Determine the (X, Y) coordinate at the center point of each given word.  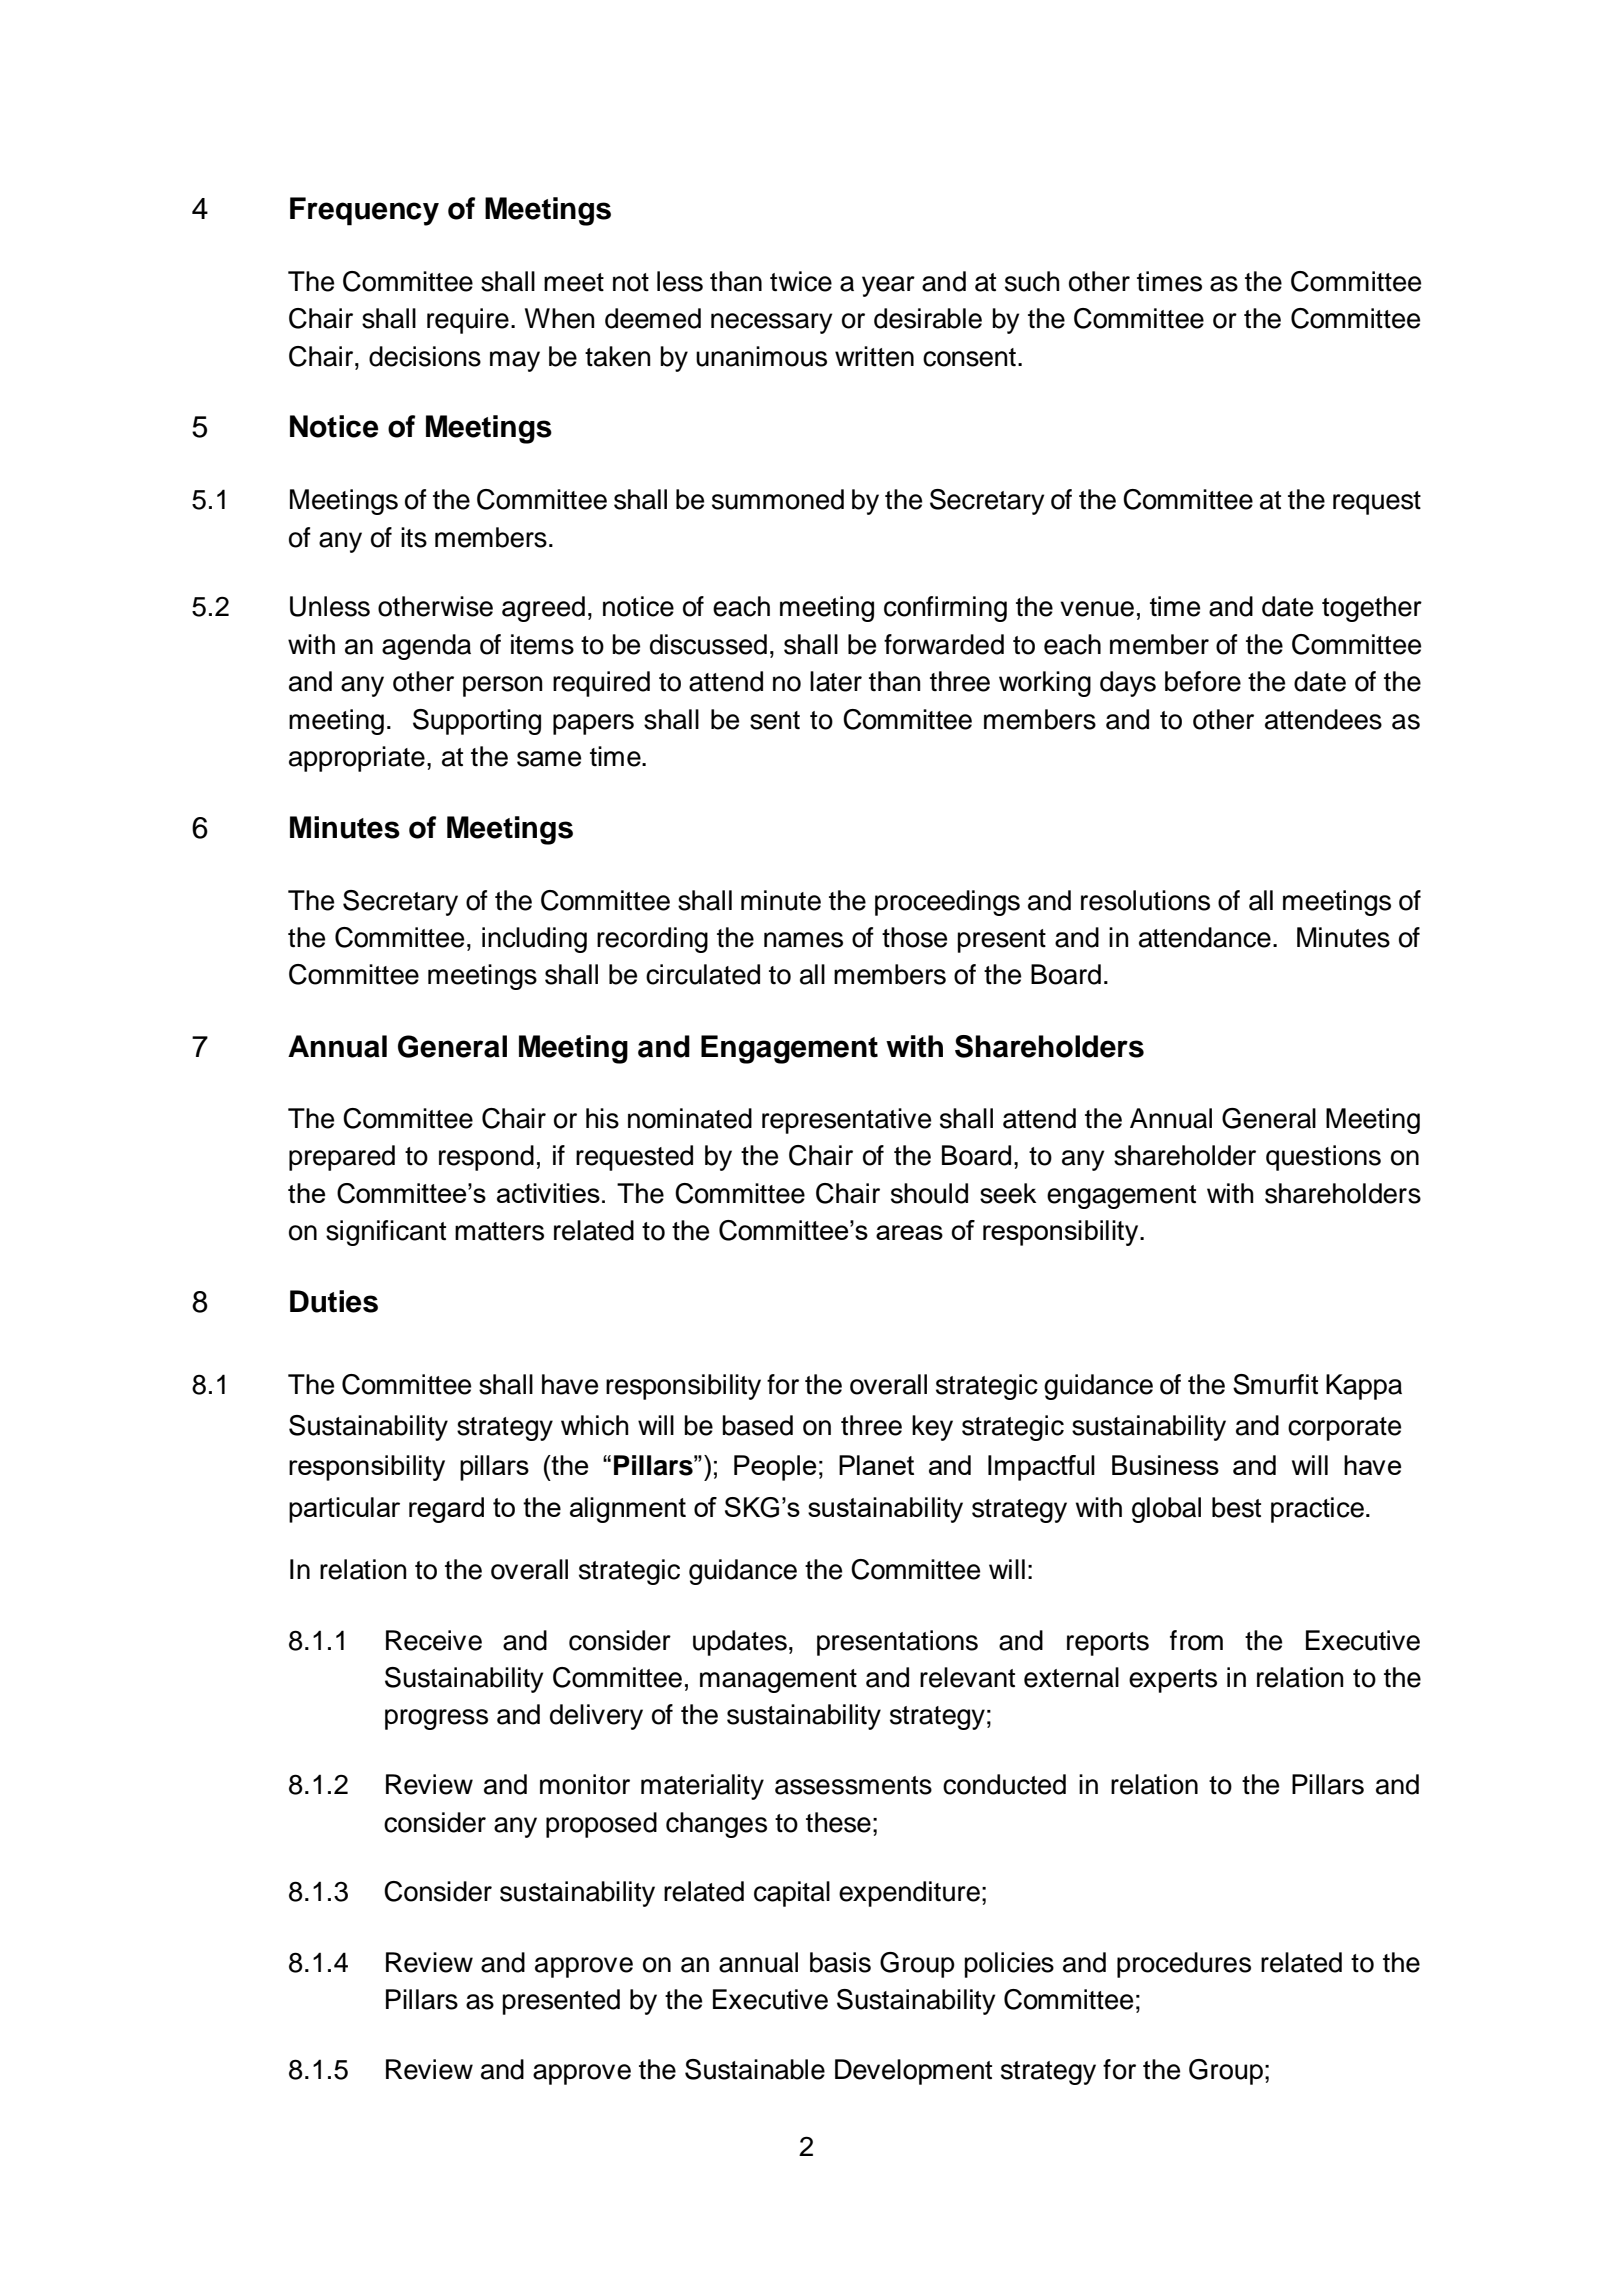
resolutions (1145, 900)
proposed (601, 1825)
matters (499, 1231)
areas (909, 1232)
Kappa (1364, 1387)
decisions (425, 356)
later (836, 681)
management (778, 1681)
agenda (426, 647)
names (803, 940)
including (534, 940)
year (888, 286)
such (1032, 281)
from (1196, 1640)
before (1203, 681)
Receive (434, 1640)
